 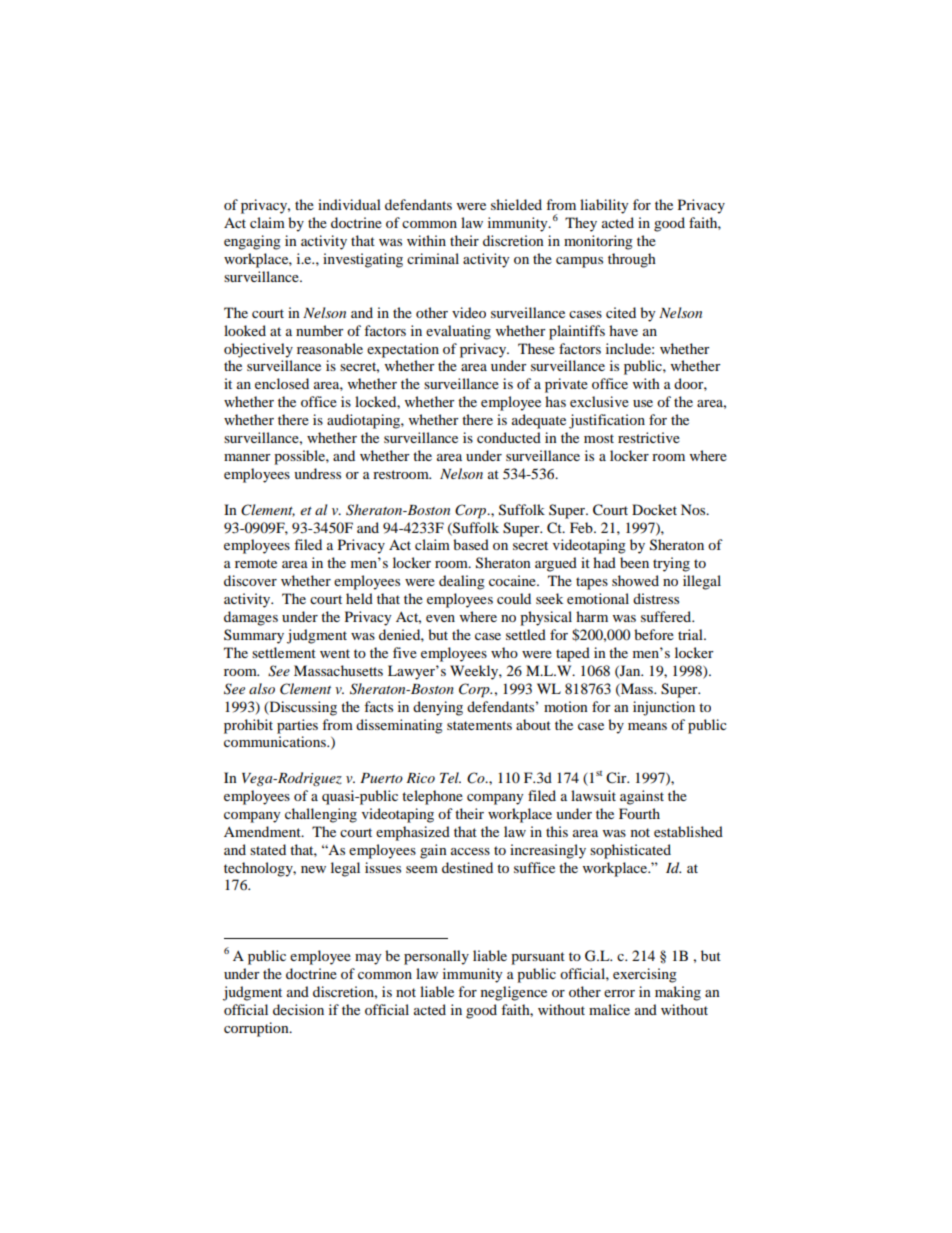 What do you see at coordinates (632, 260) in the screenshot?
I see `through` at bounding box center [632, 260].
